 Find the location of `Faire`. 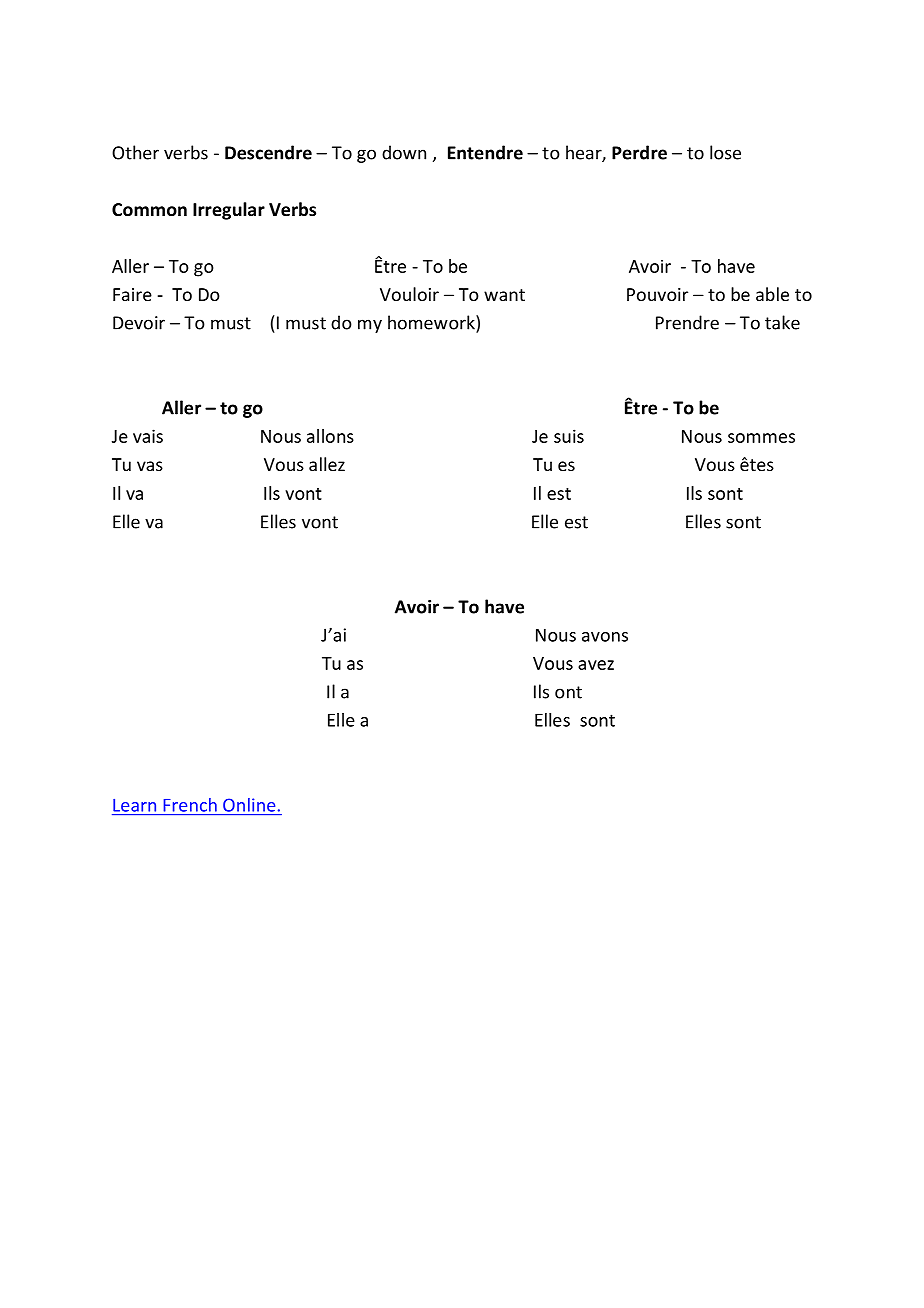

Faire is located at coordinates (132, 294).
